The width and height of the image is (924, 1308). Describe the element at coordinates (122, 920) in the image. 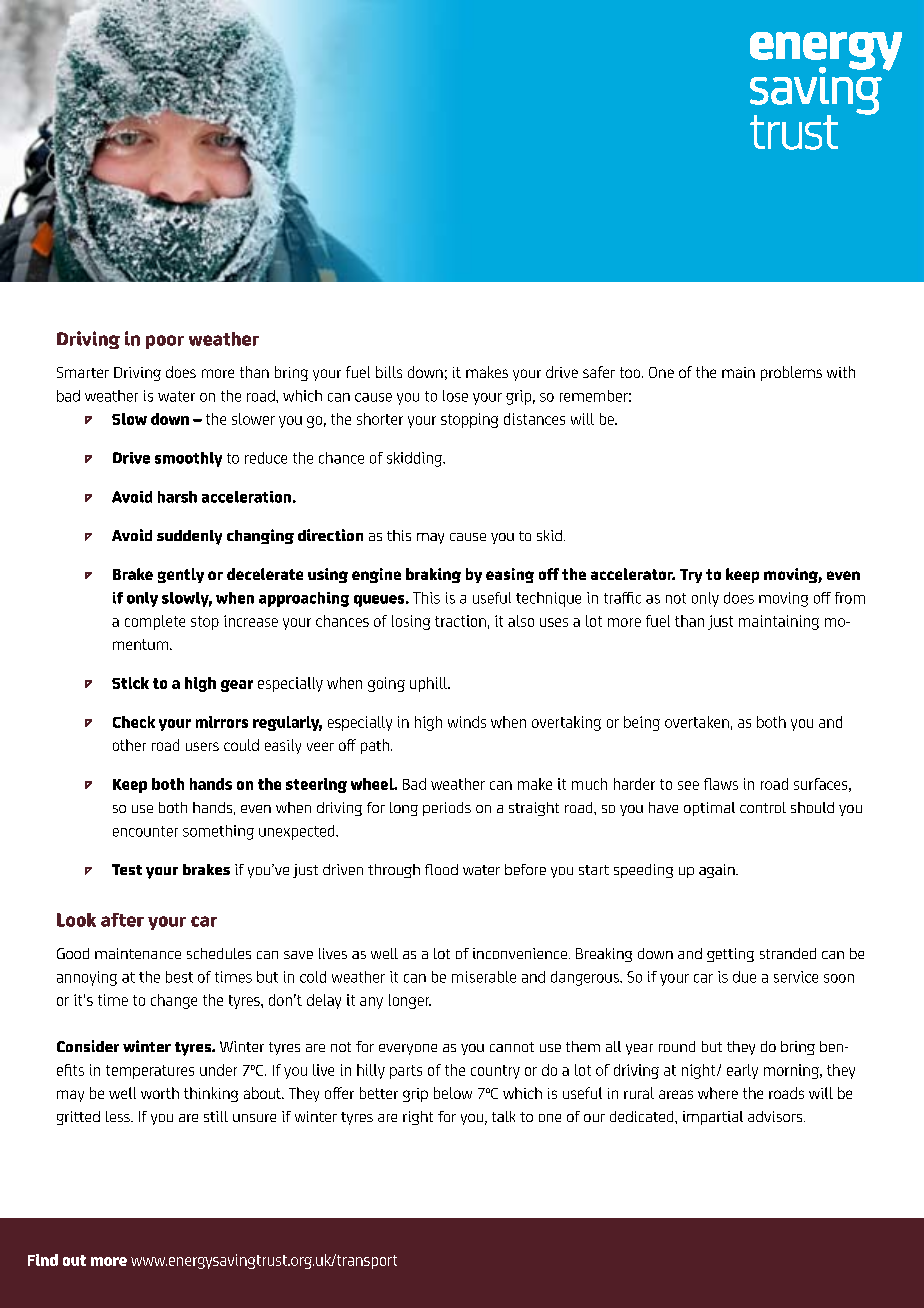

I see `after` at that location.
